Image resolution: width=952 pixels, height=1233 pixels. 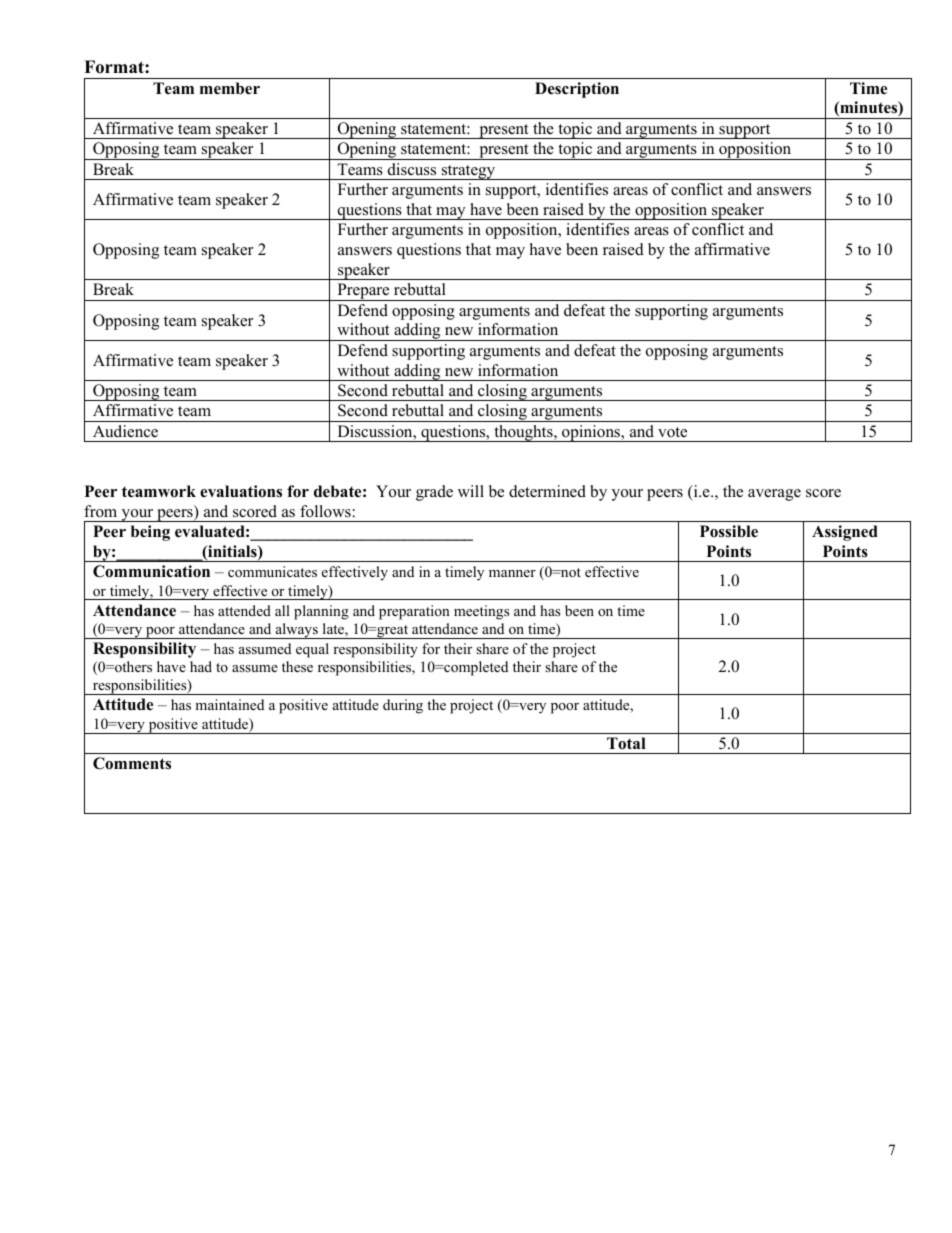 What do you see at coordinates (132, 763) in the screenshot?
I see `Comments` at bounding box center [132, 763].
